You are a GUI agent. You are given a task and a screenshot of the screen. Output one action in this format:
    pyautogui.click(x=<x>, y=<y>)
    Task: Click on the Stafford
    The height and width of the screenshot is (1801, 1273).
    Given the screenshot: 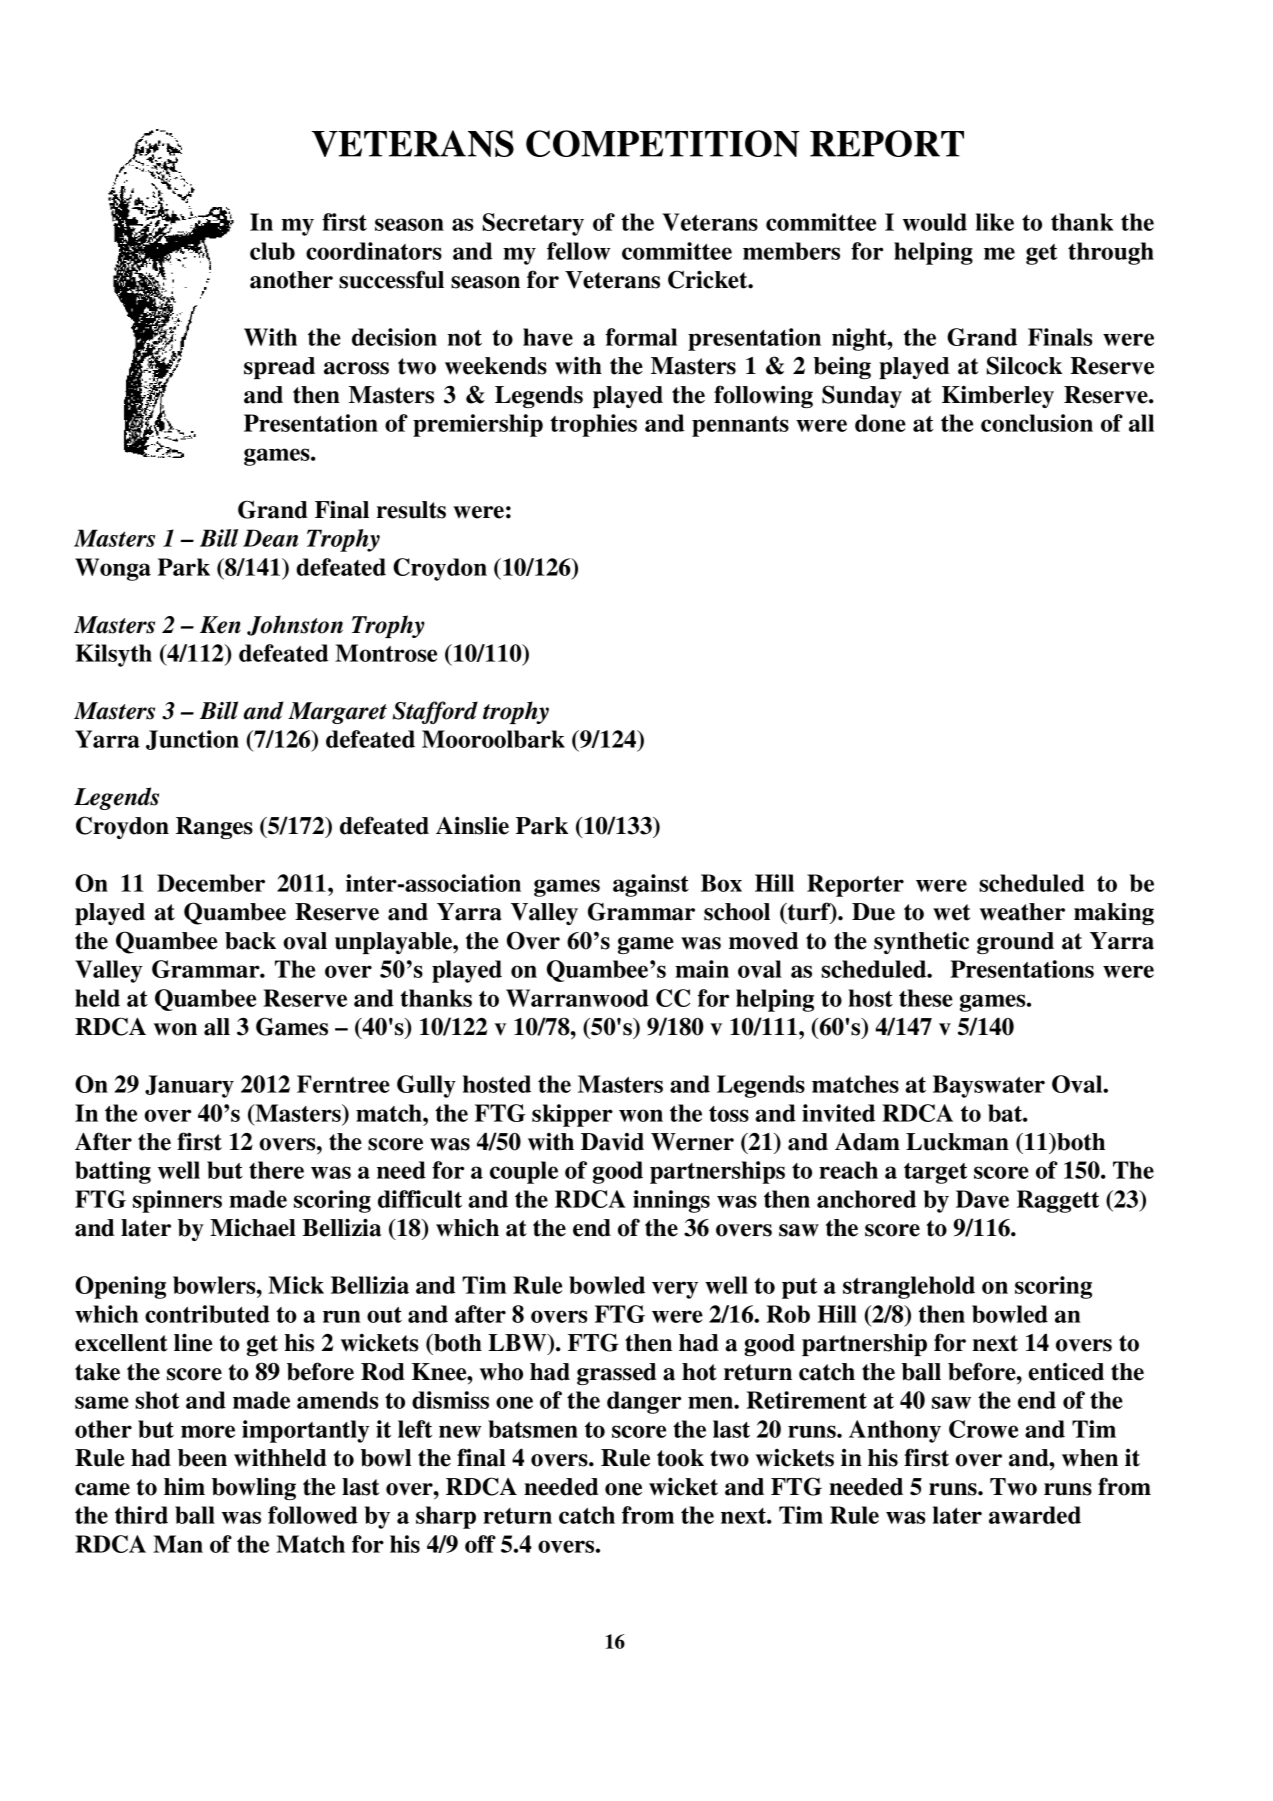 What is the action you would take?
    pyautogui.click(x=435, y=712)
